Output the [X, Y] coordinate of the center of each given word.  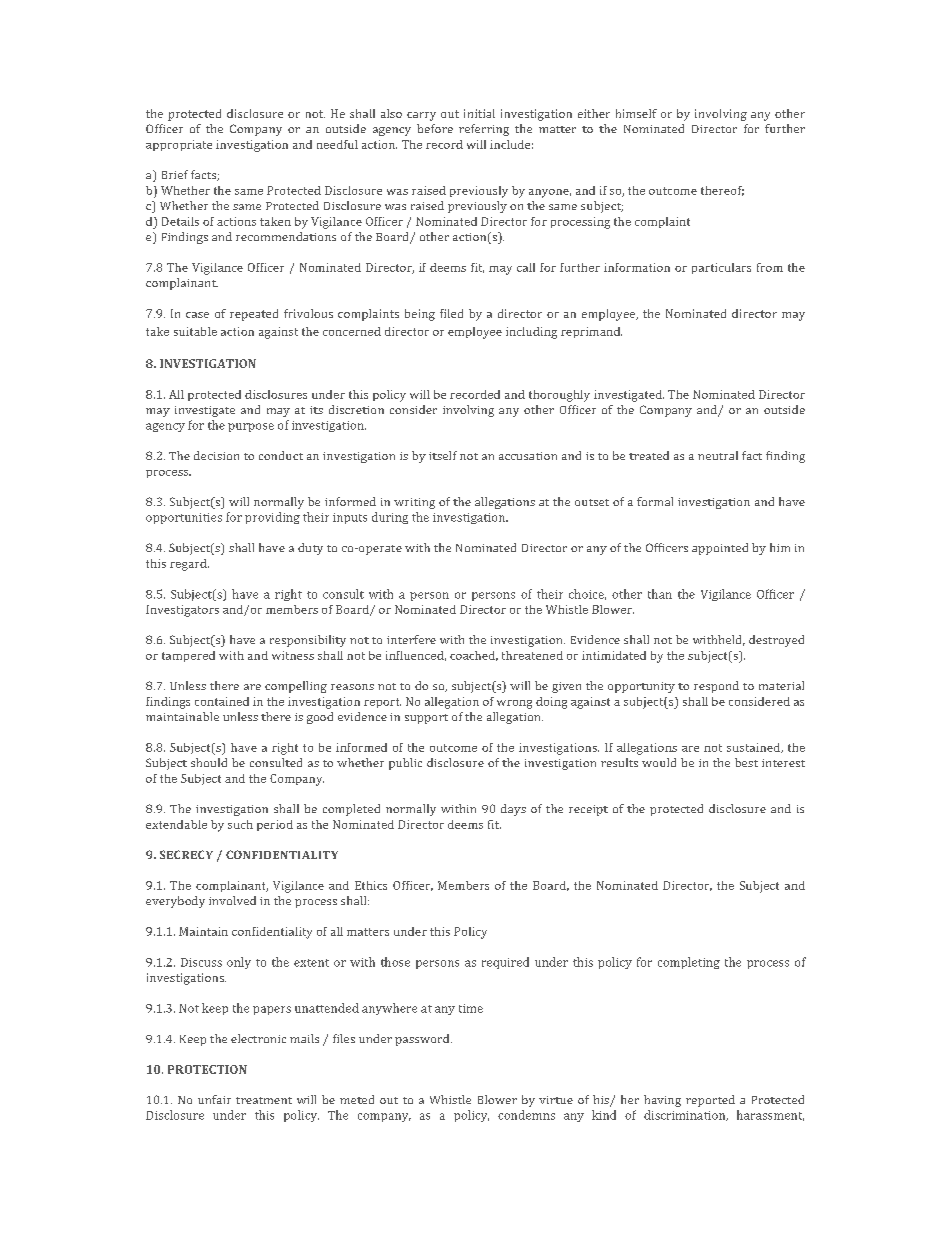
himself [636, 113]
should [209, 762]
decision [216, 455]
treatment [264, 1100]
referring [484, 130]
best [746, 762]
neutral [718, 455]
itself [443, 455]
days [513, 810]
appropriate [179, 145]
